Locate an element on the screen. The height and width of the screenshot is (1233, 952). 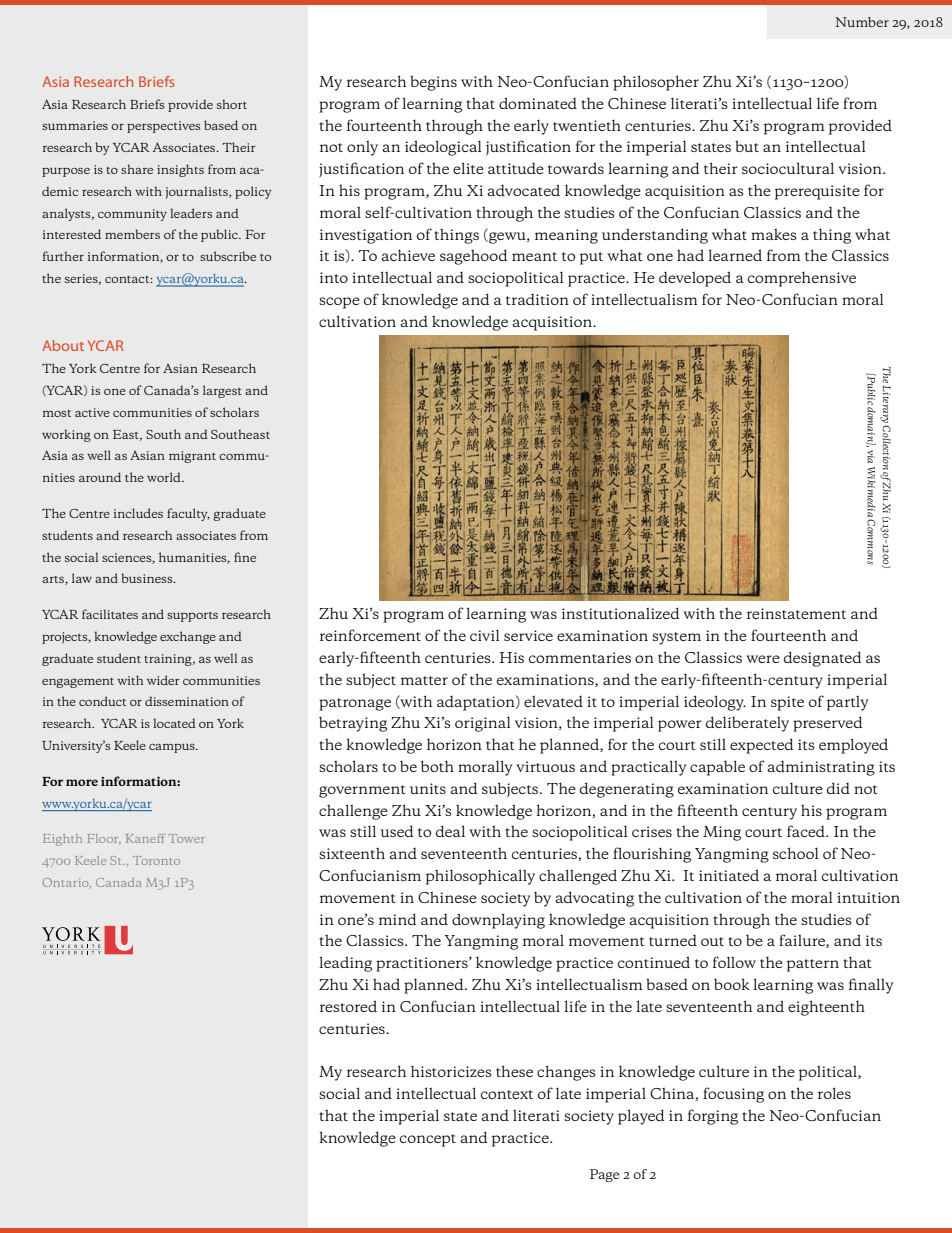
campus is located at coordinates (173, 748).
